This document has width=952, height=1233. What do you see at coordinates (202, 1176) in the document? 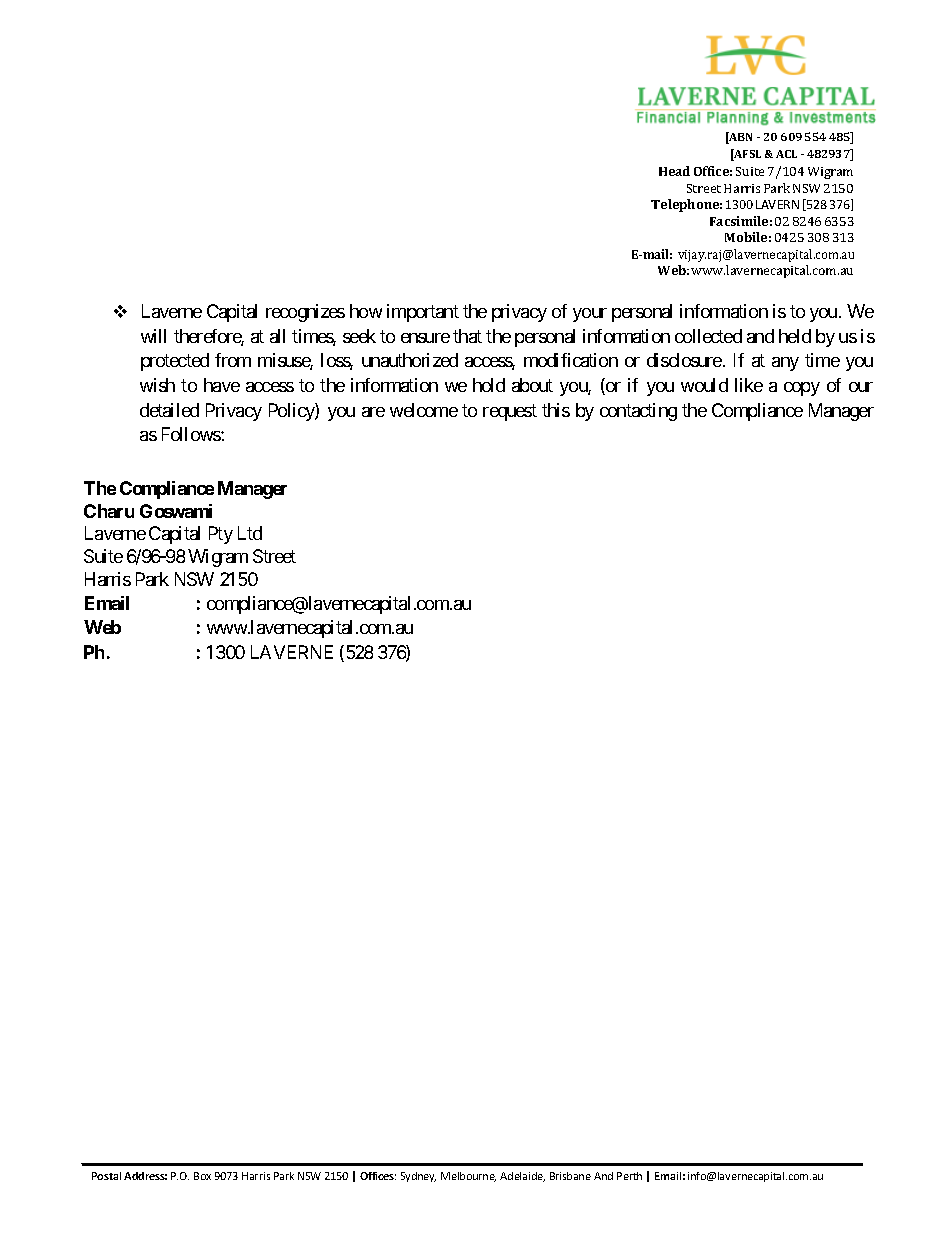
I see `Box` at bounding box center [202, 1176].
